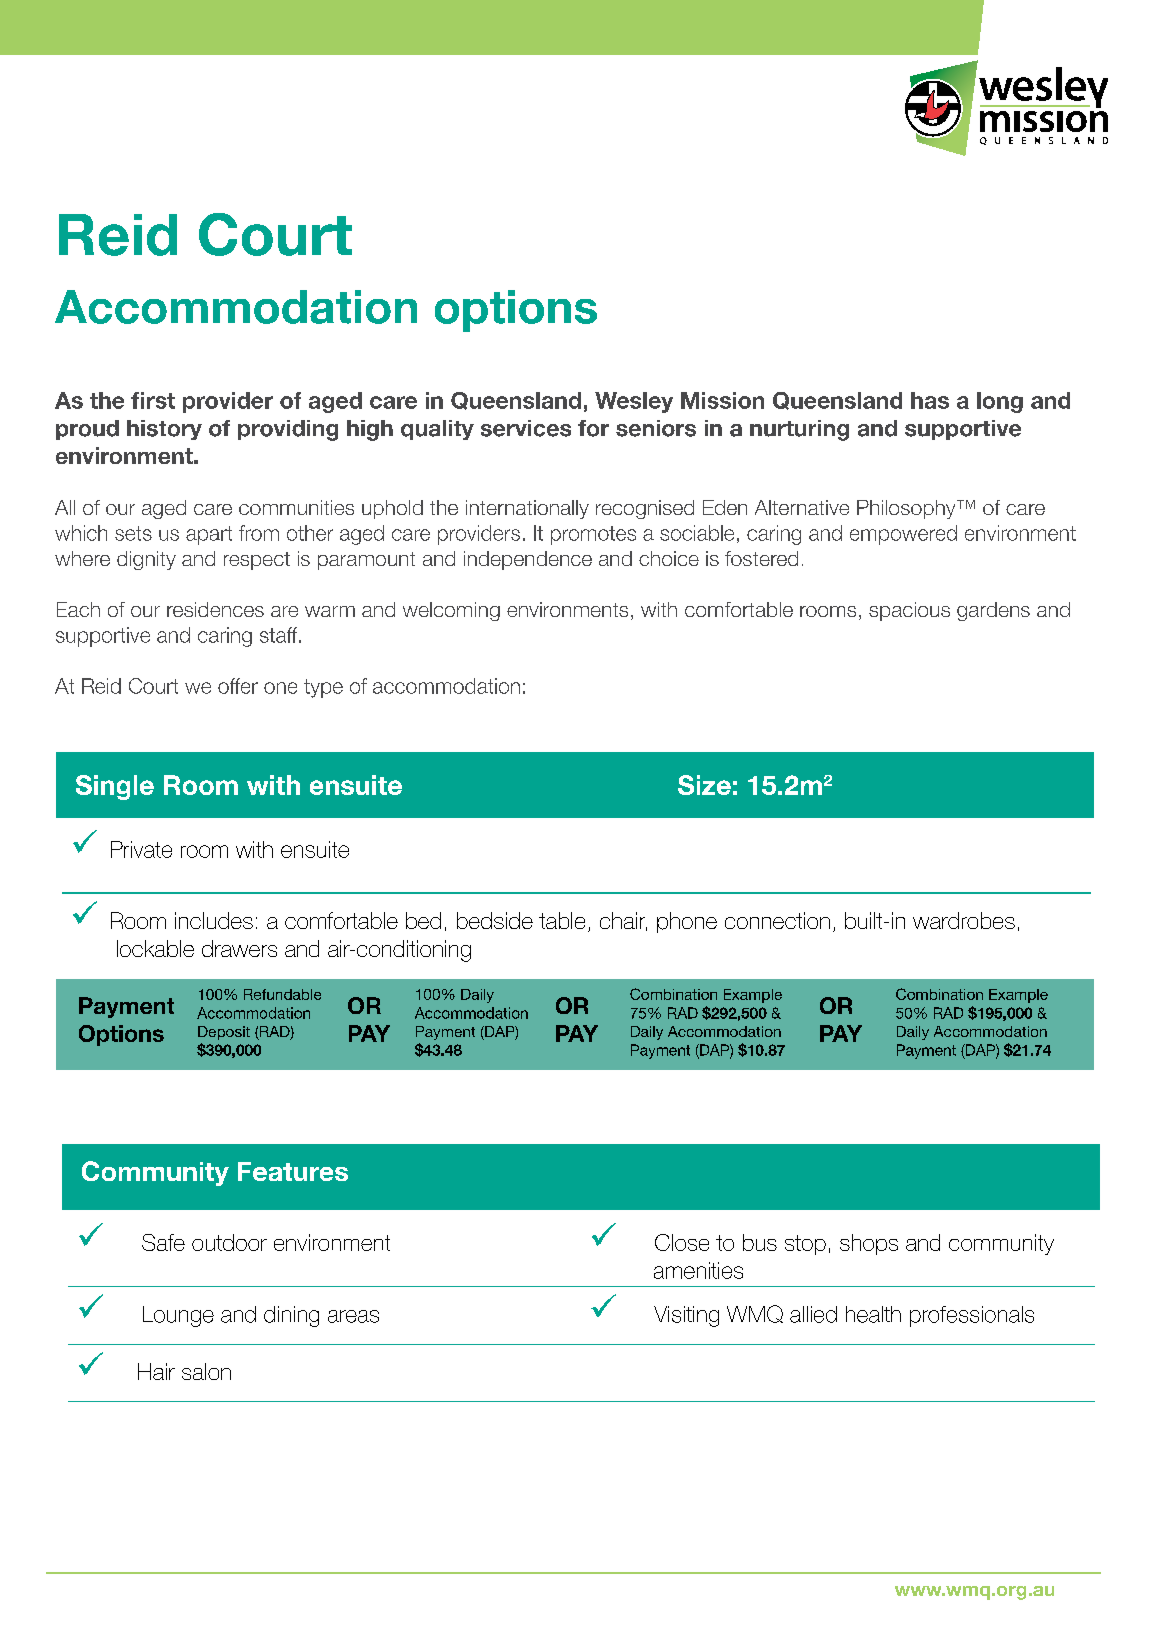 This page has width=1150, height=1626. What do you see at coordinates (178, 1316) in the page?
I see `Lounge` at bounding box center [178, 1316].
